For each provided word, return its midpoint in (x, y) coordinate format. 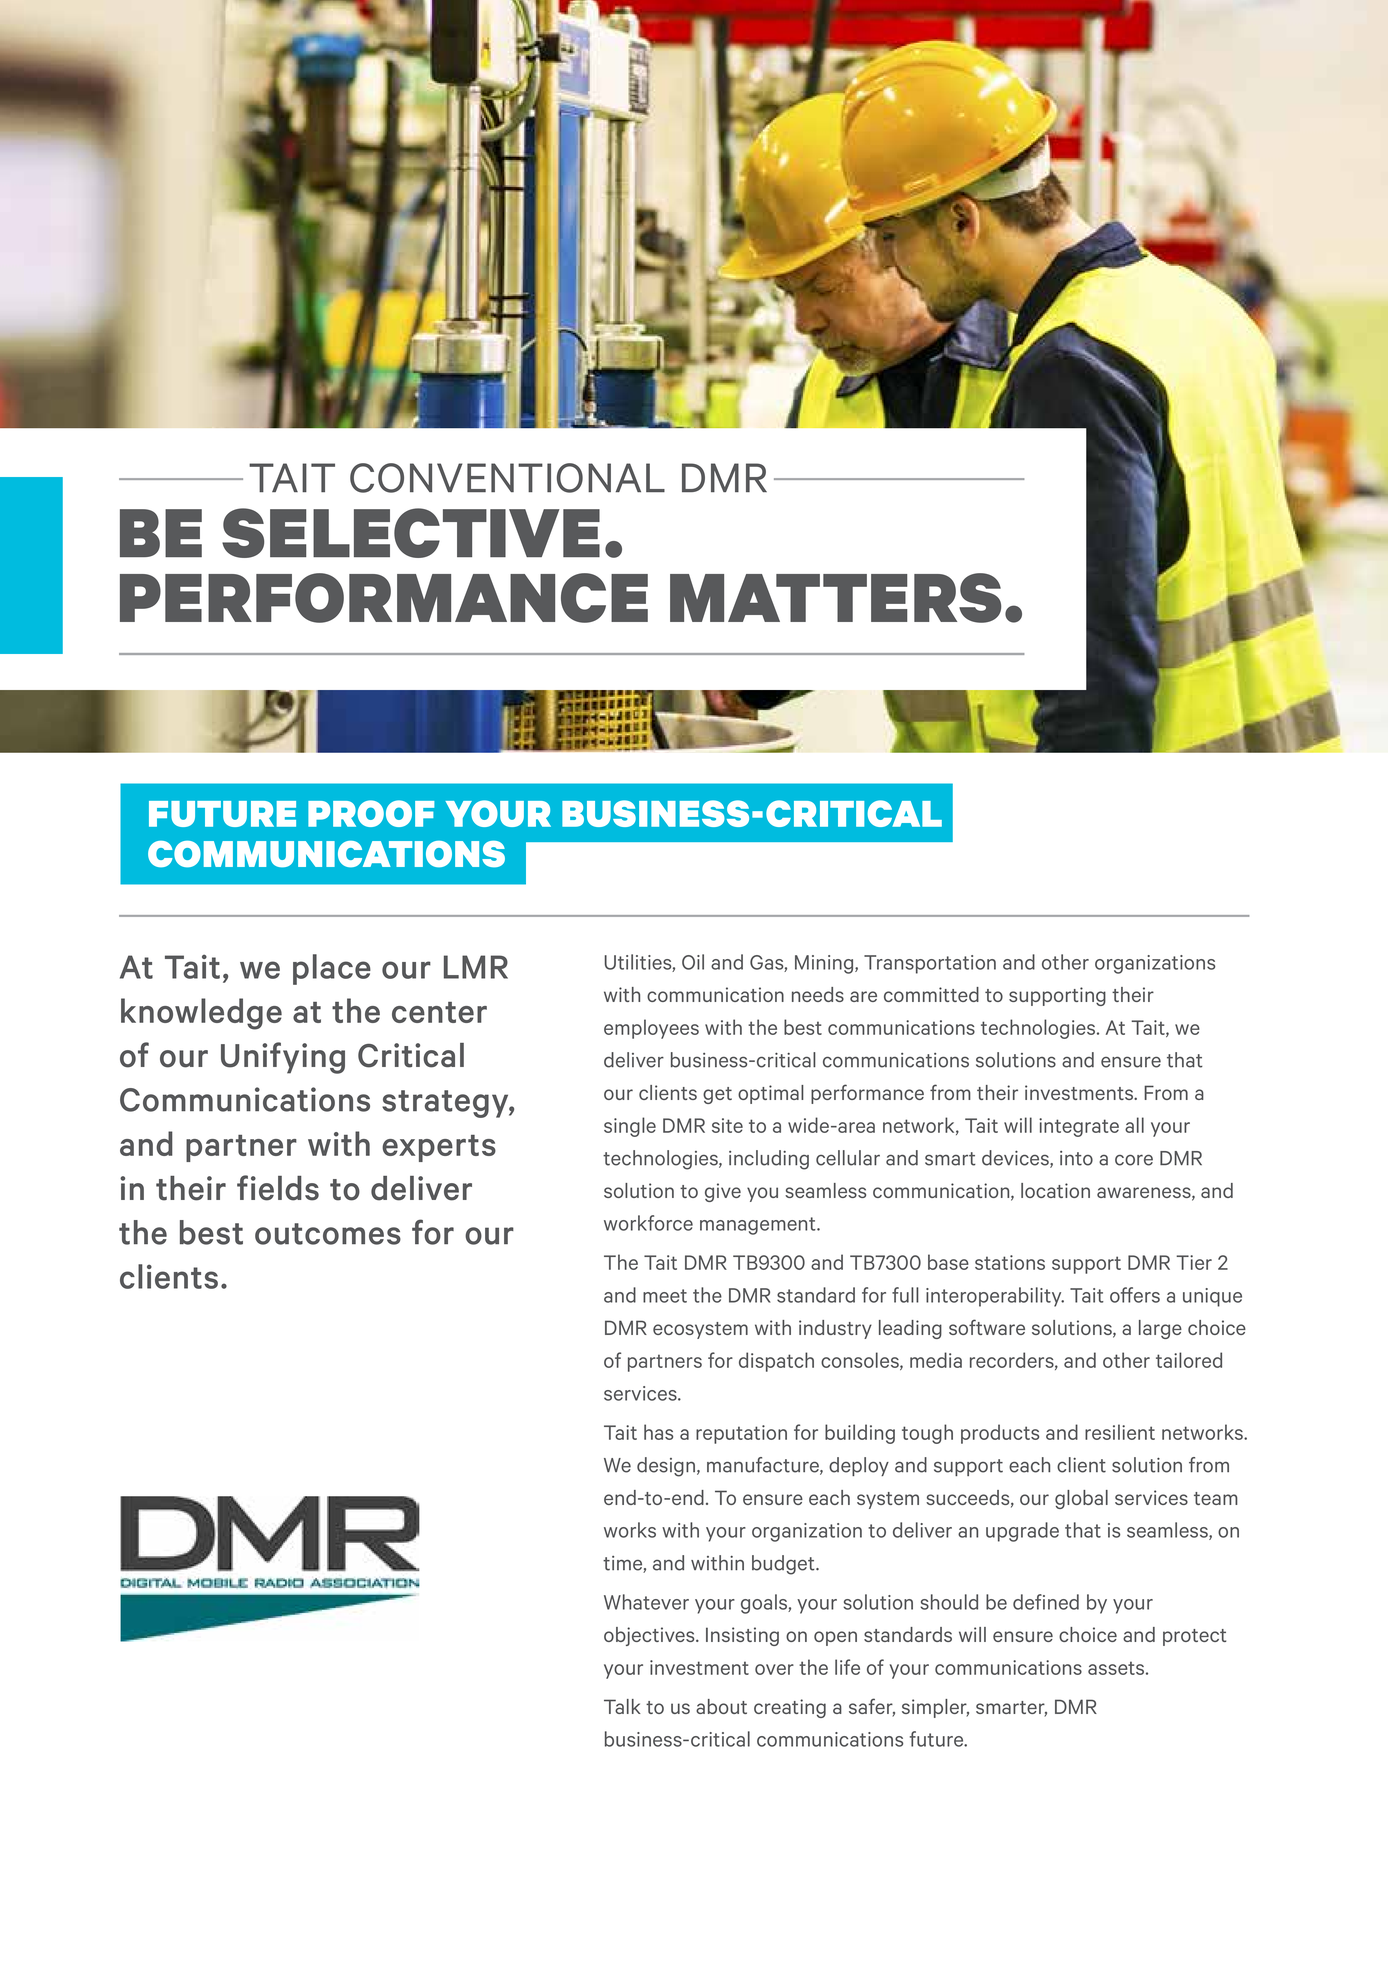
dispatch (776, 1362)
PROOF (371, 813)
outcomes (328, 1234)
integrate (1079, 1127)
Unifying (283, 1058)
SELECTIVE (411, 533)
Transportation (930, 964)
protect (1194, 1637)
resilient (1120, 1432)
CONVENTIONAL (507, 478)
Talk (622, 1706)
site (727, 1125)
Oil (693, 962)
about (721, 1706)
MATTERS (835, 598)
